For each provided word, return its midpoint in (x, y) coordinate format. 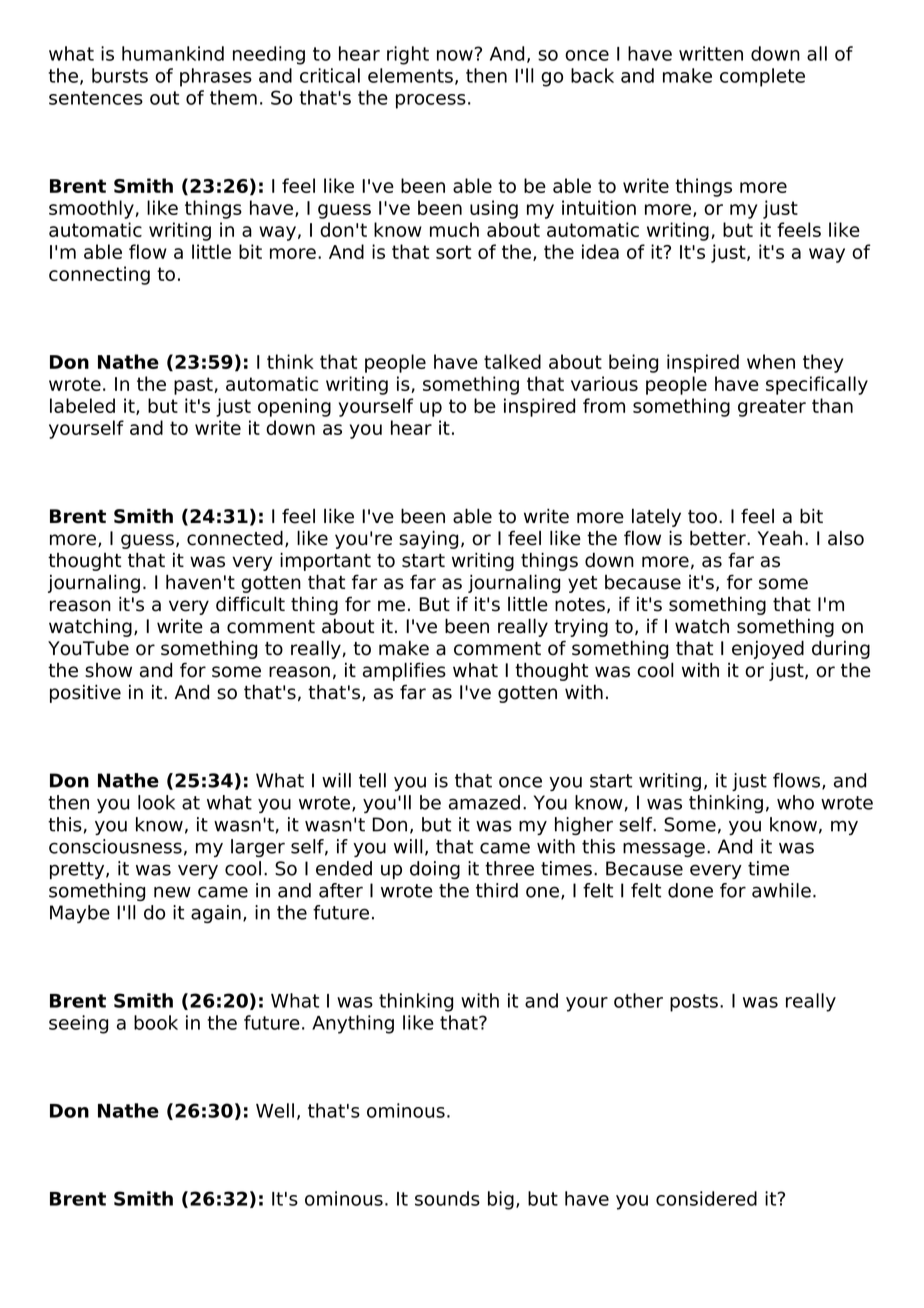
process (431, 101)
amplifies (404, 671)
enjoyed (768, 649)
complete (762, 77)
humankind (173, 53)
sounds (447, 1198)
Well (275, 1110)
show (108, 670)
